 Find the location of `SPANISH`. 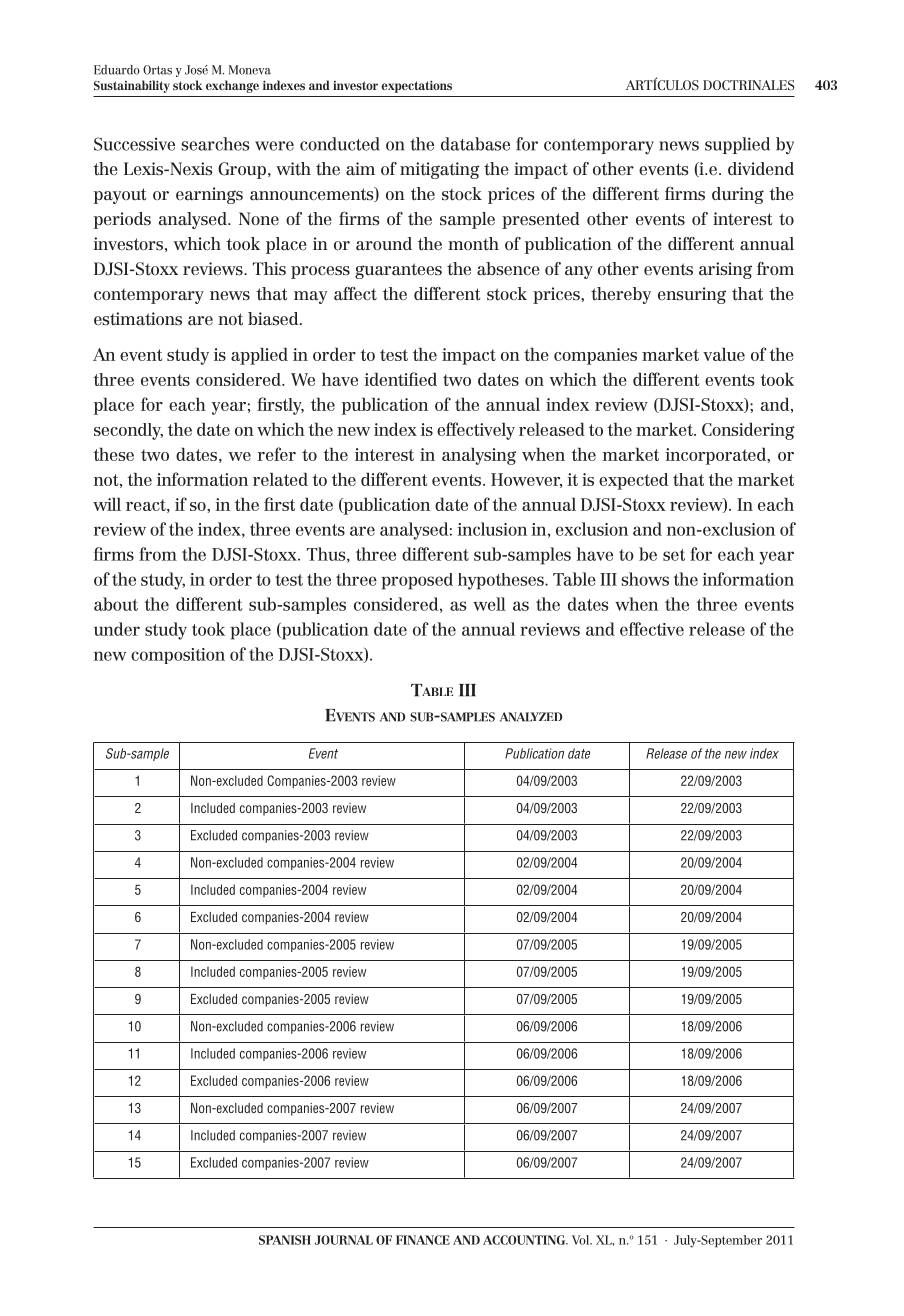

SPANISH is located at coordinates (285, 1240).
